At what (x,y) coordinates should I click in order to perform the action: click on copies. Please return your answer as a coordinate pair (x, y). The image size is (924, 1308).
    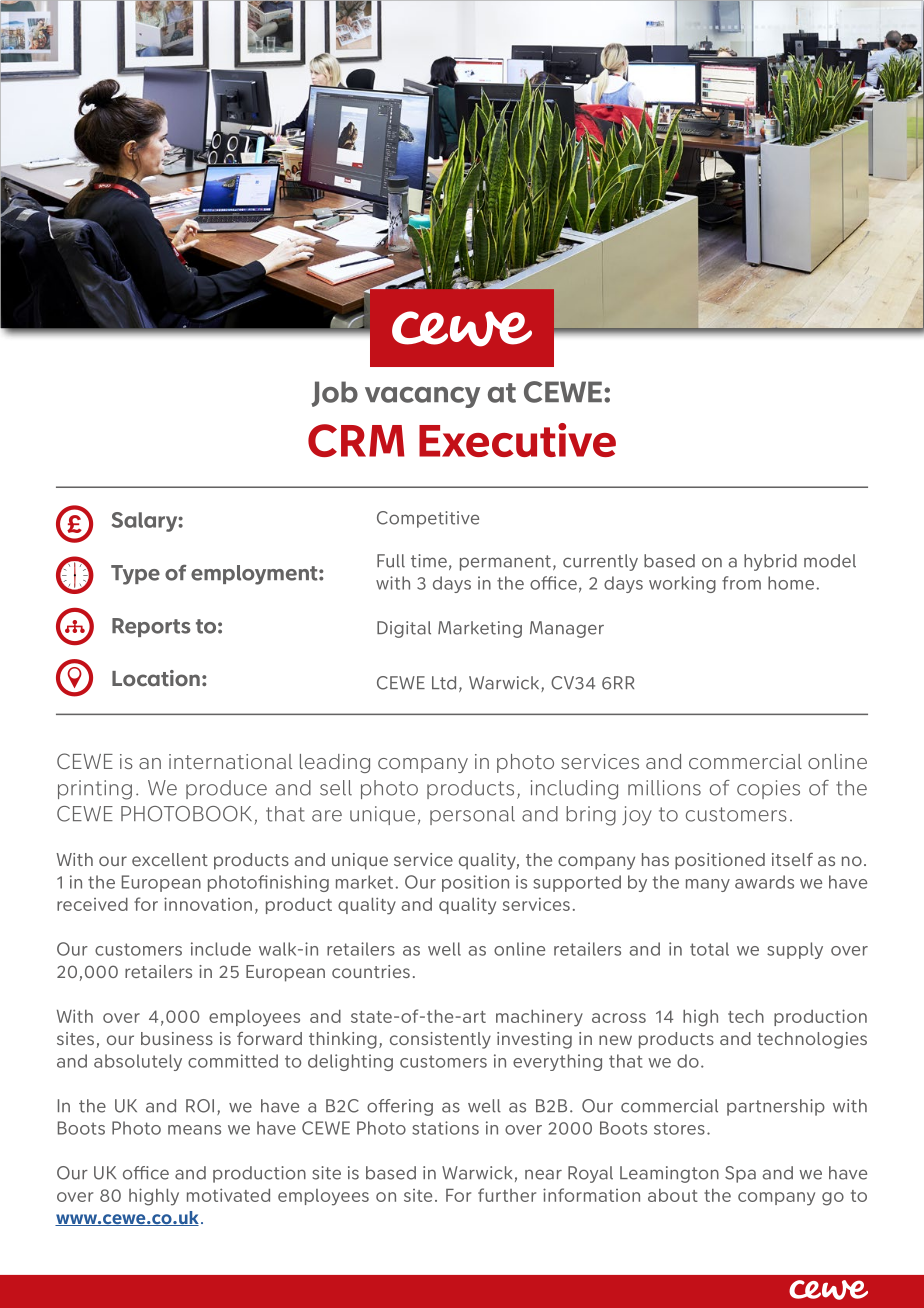
    Looking at the image, I should click on (768, 789).
